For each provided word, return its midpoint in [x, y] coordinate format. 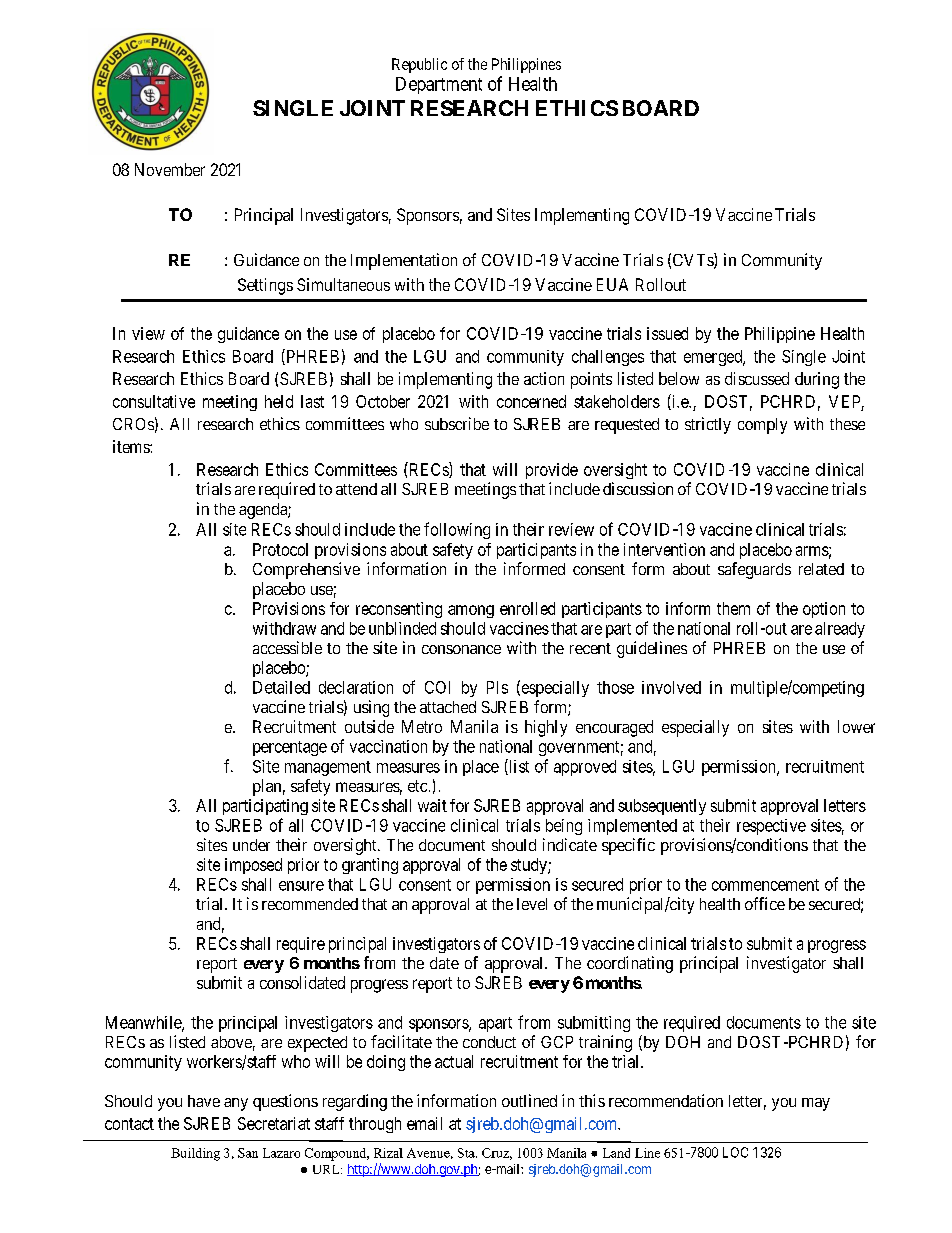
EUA [612, 284]
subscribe [457, 423]
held [279, 401]
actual [454, 1061]
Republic [419, 65]
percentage [290, 748]
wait [432, 805]
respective [771, 827]
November [170, 169]
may [816, 1104]
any [236, 1104]
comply [762, 426]
